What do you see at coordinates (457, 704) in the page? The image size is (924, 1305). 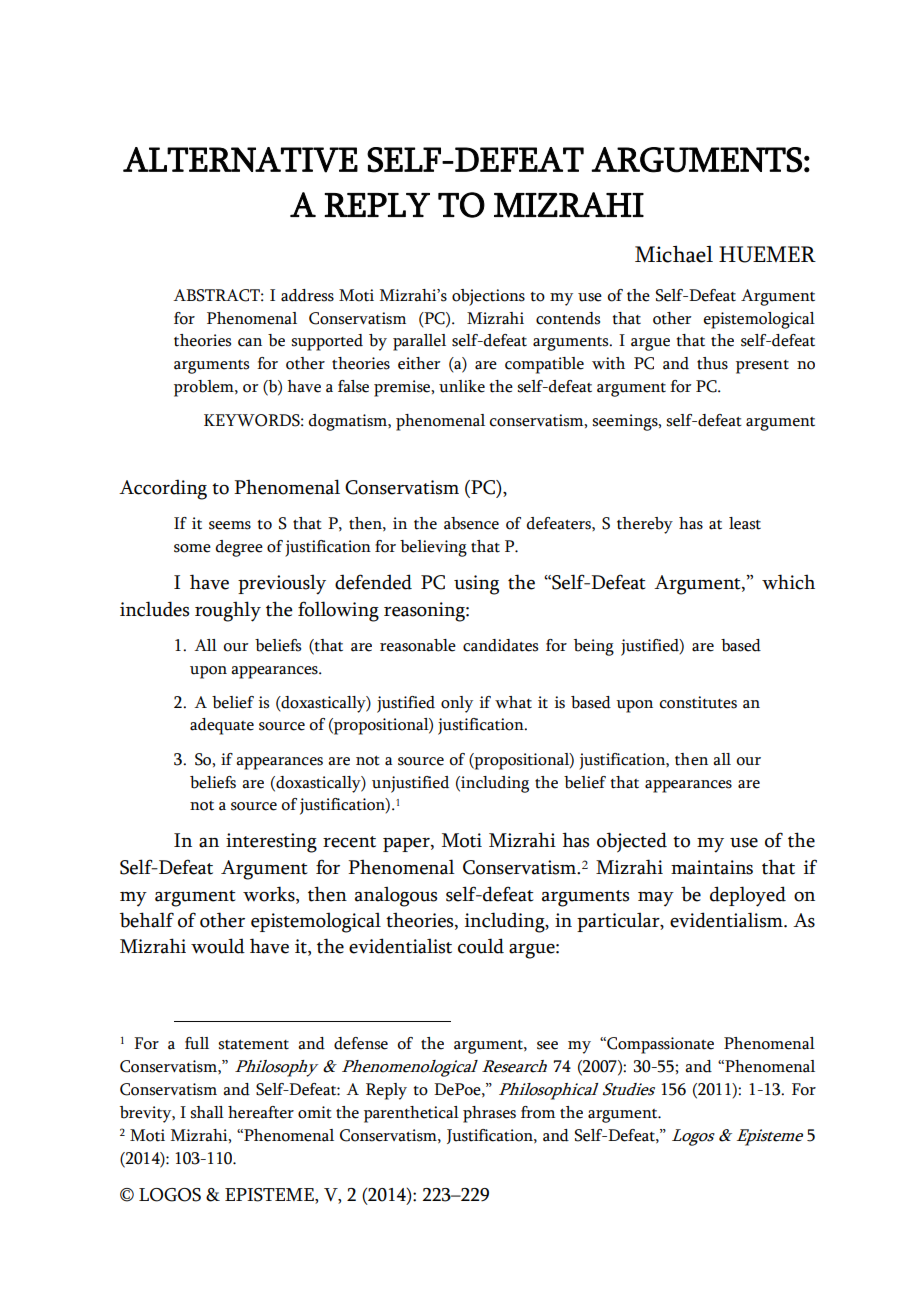 I see `only` at bounding box center [457, 704].
